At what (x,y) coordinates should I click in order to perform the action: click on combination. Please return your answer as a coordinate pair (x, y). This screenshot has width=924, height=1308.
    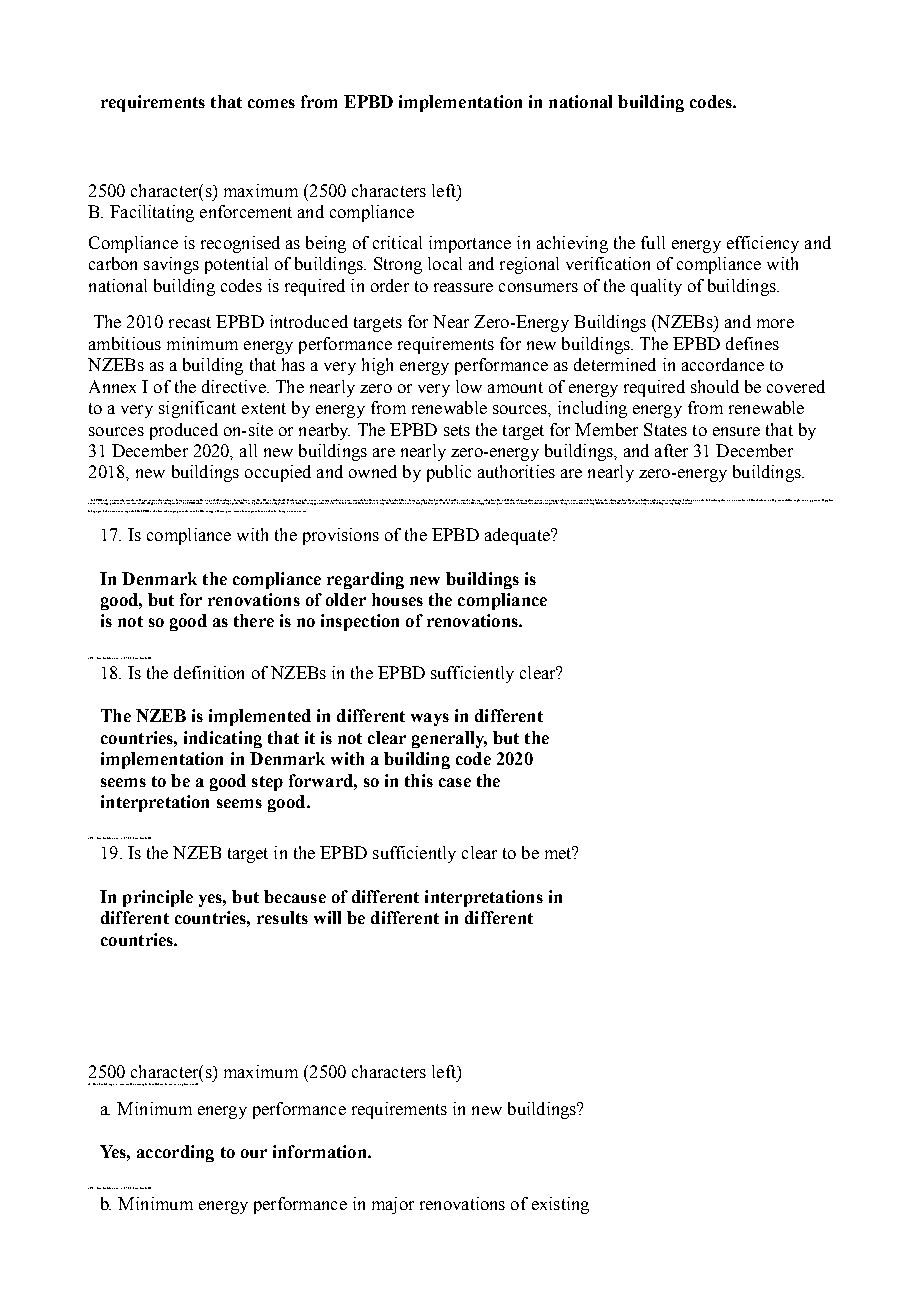
    Looking at the image, I should click on (738, 500).
